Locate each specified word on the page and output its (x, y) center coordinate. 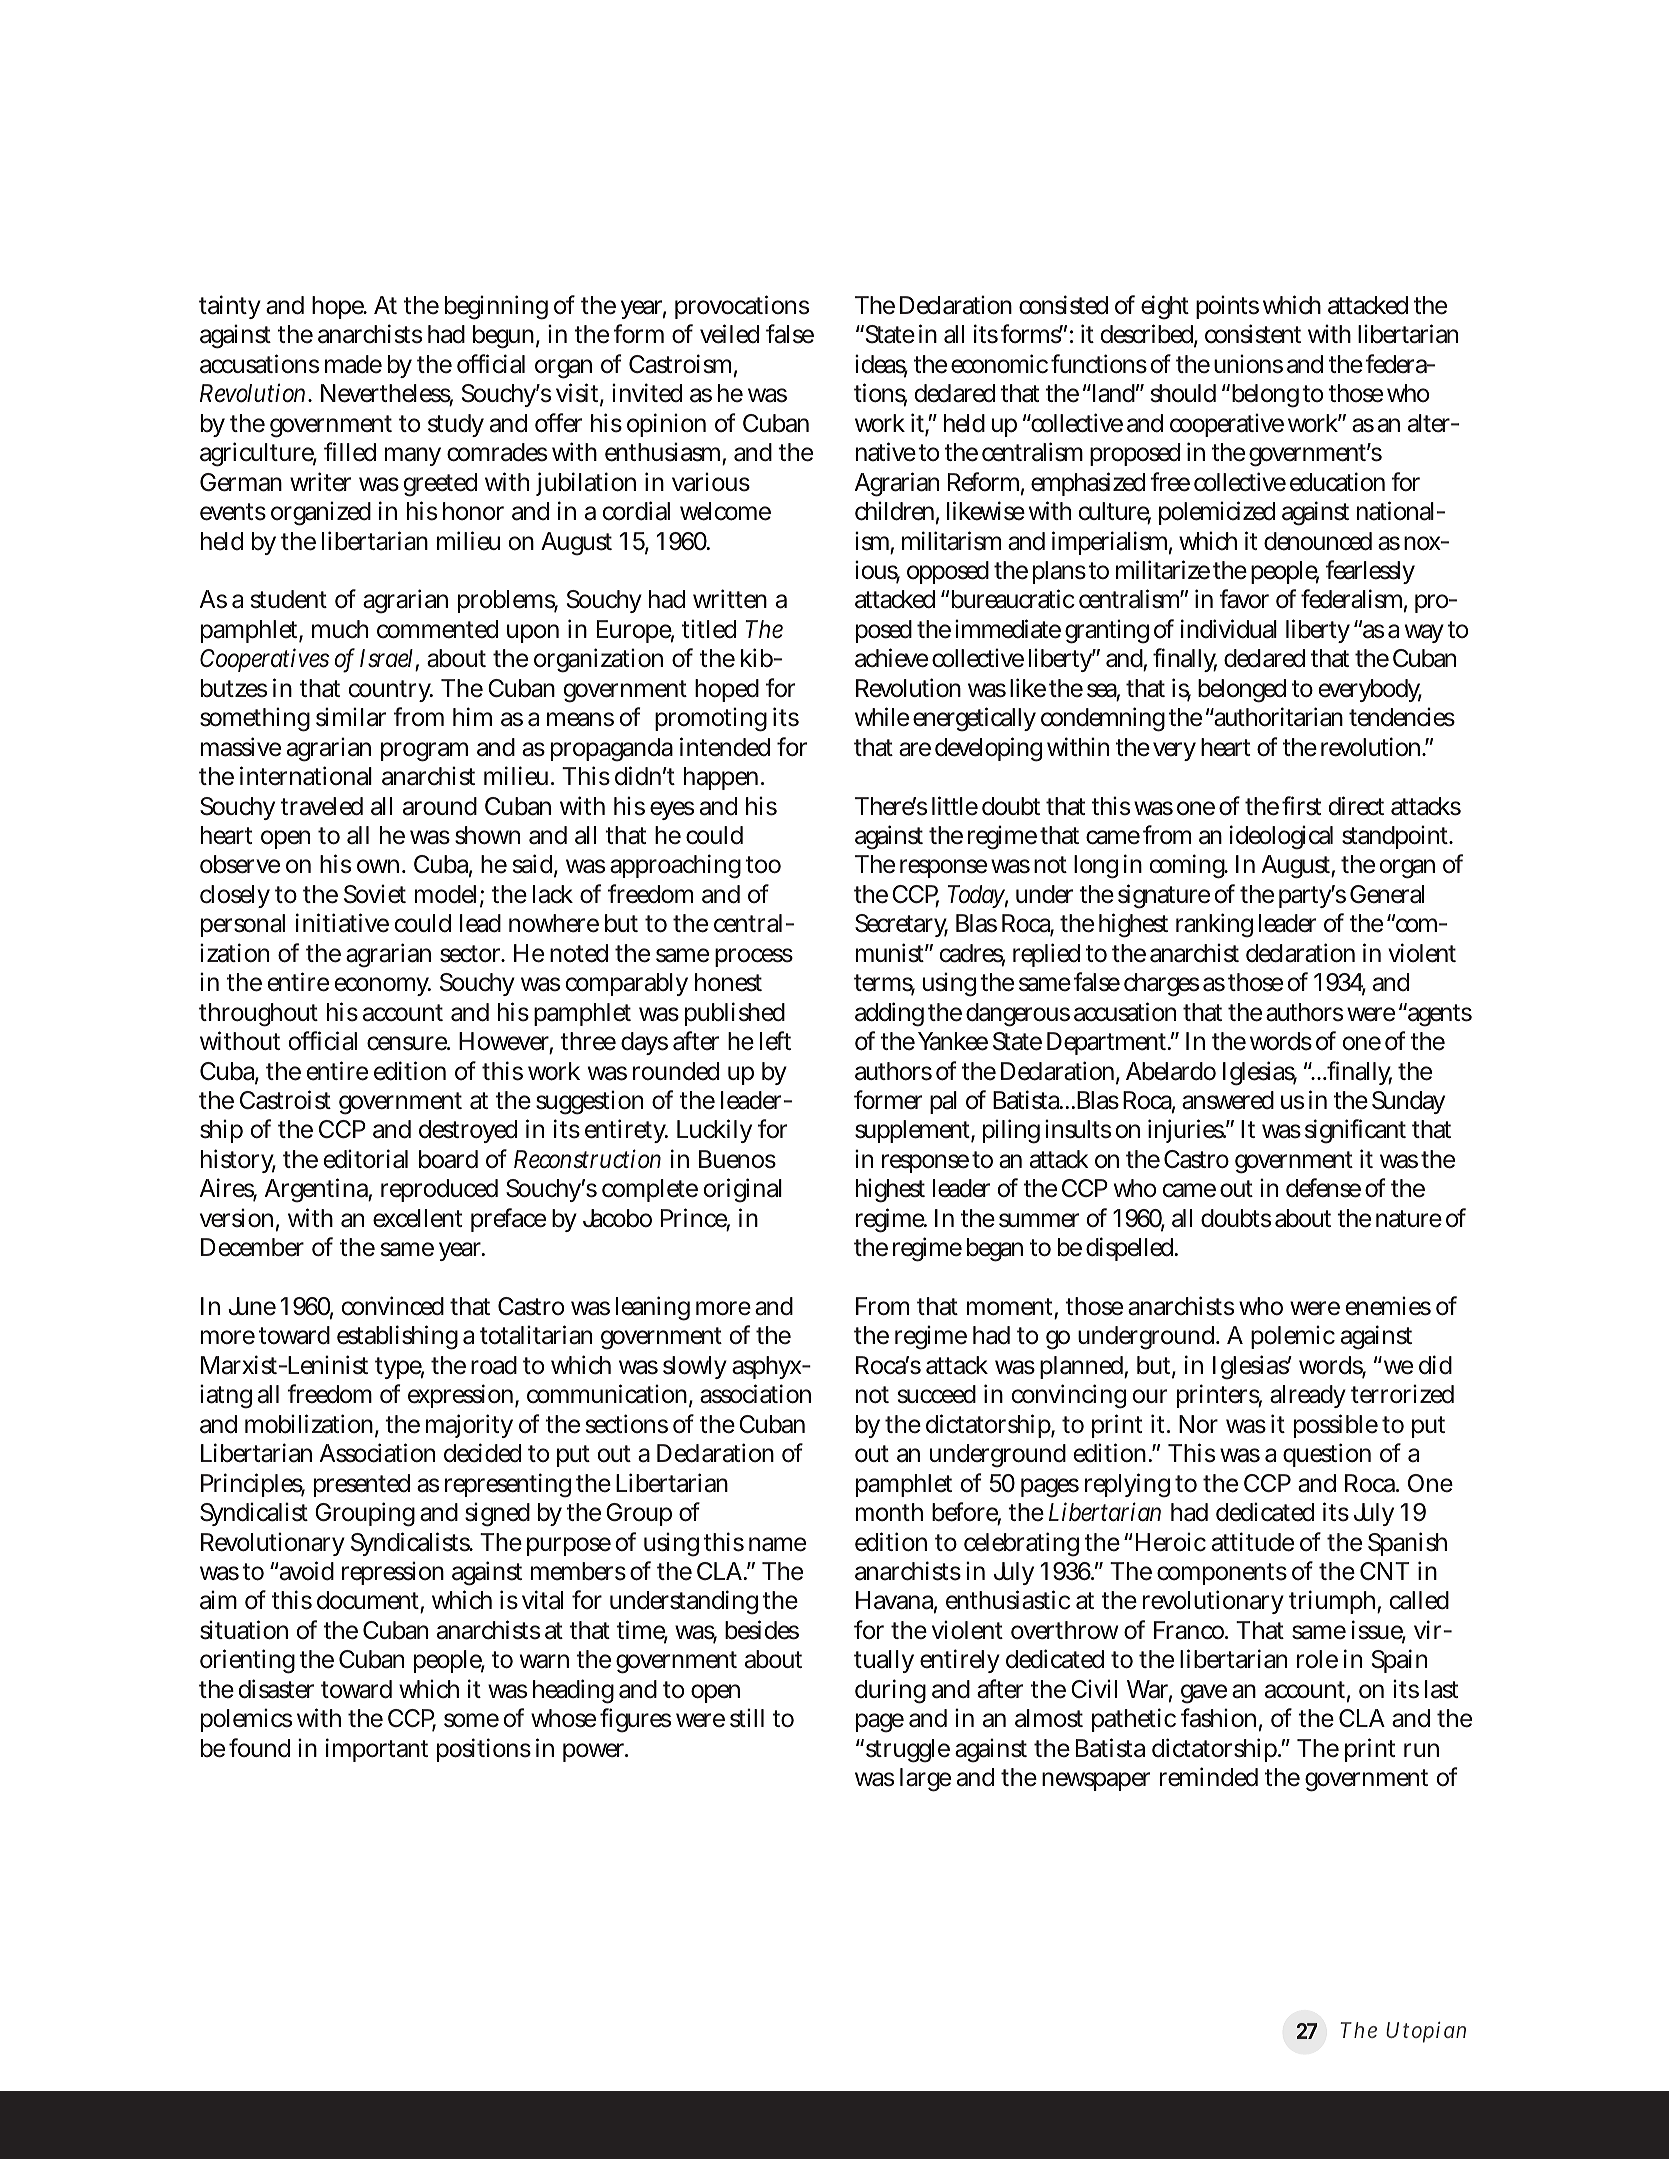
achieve (891, 658)
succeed (937, 1394)
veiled (729, 334)
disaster (276, 1689)
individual (1229, 629)
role (1317, 1659)
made (353, 364)
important (377, 1750)
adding (889, 1014)
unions (1248, 364)
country (391, 691)
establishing (397, 1337)
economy (383, 986)
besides (762, 1630)
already (1308, 1396)
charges (1161, 985)
